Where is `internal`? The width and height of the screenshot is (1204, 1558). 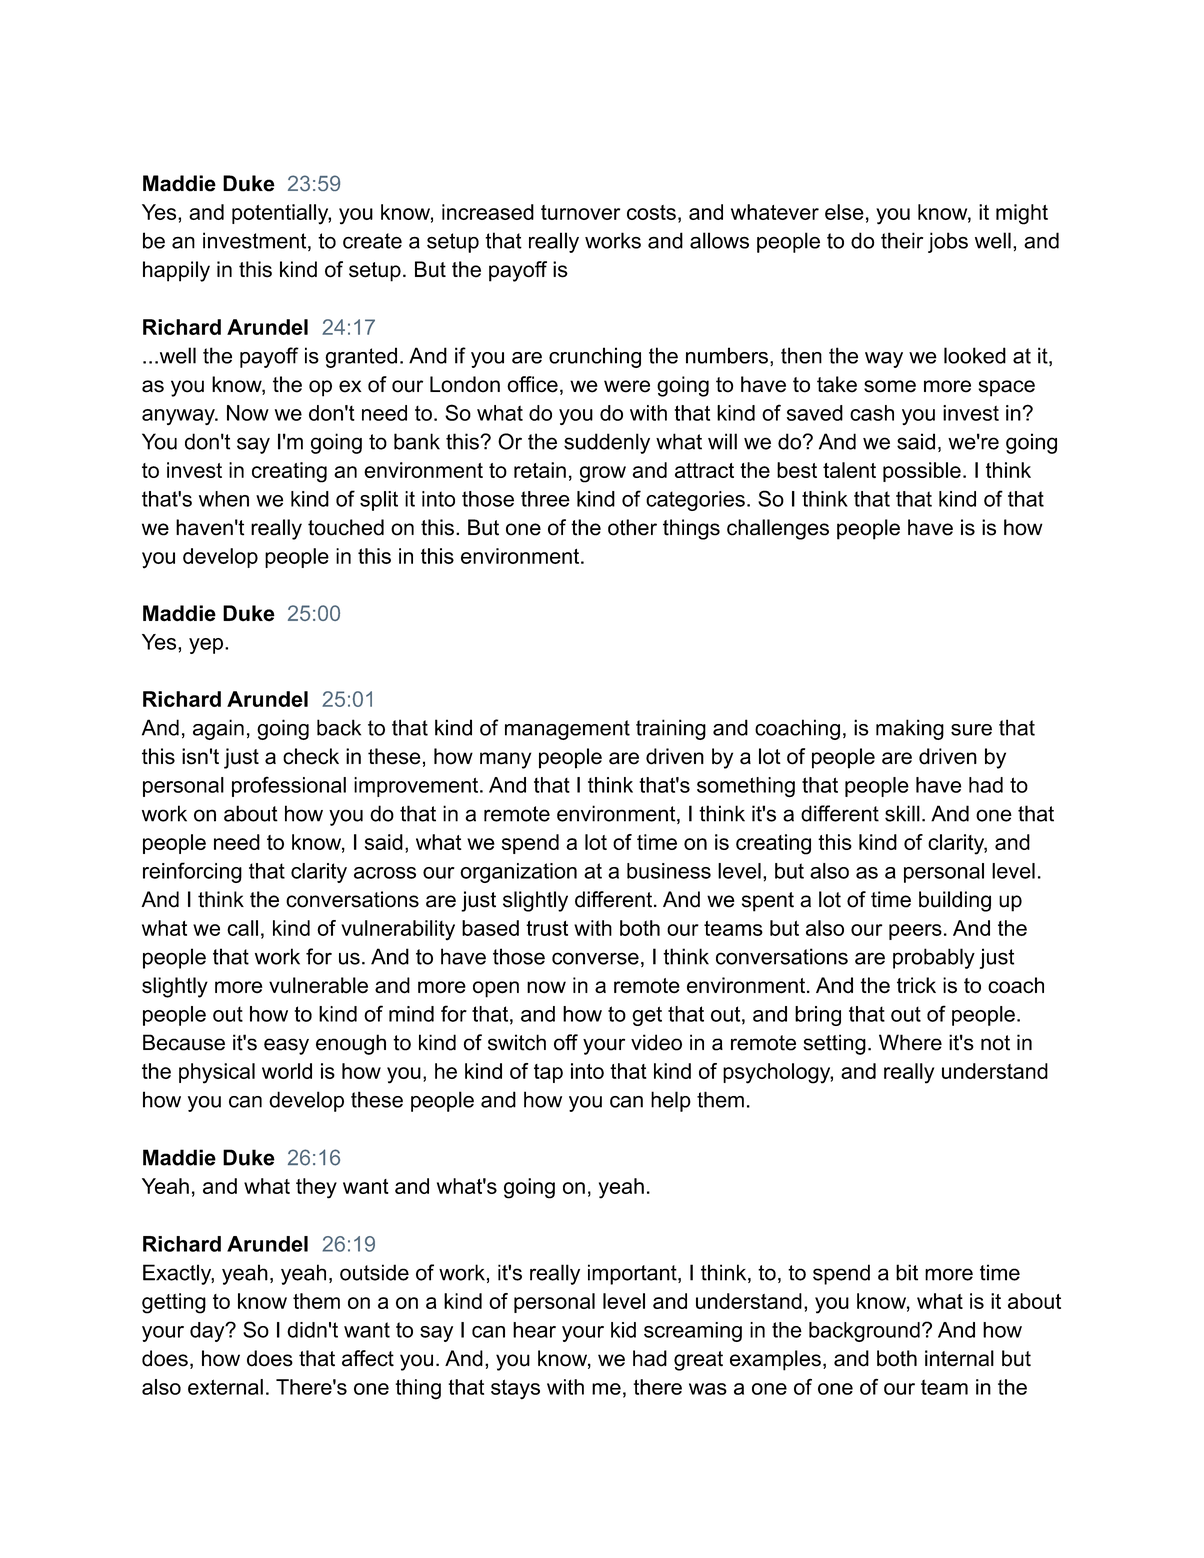
internal is located at coordinates (959, 1358).
